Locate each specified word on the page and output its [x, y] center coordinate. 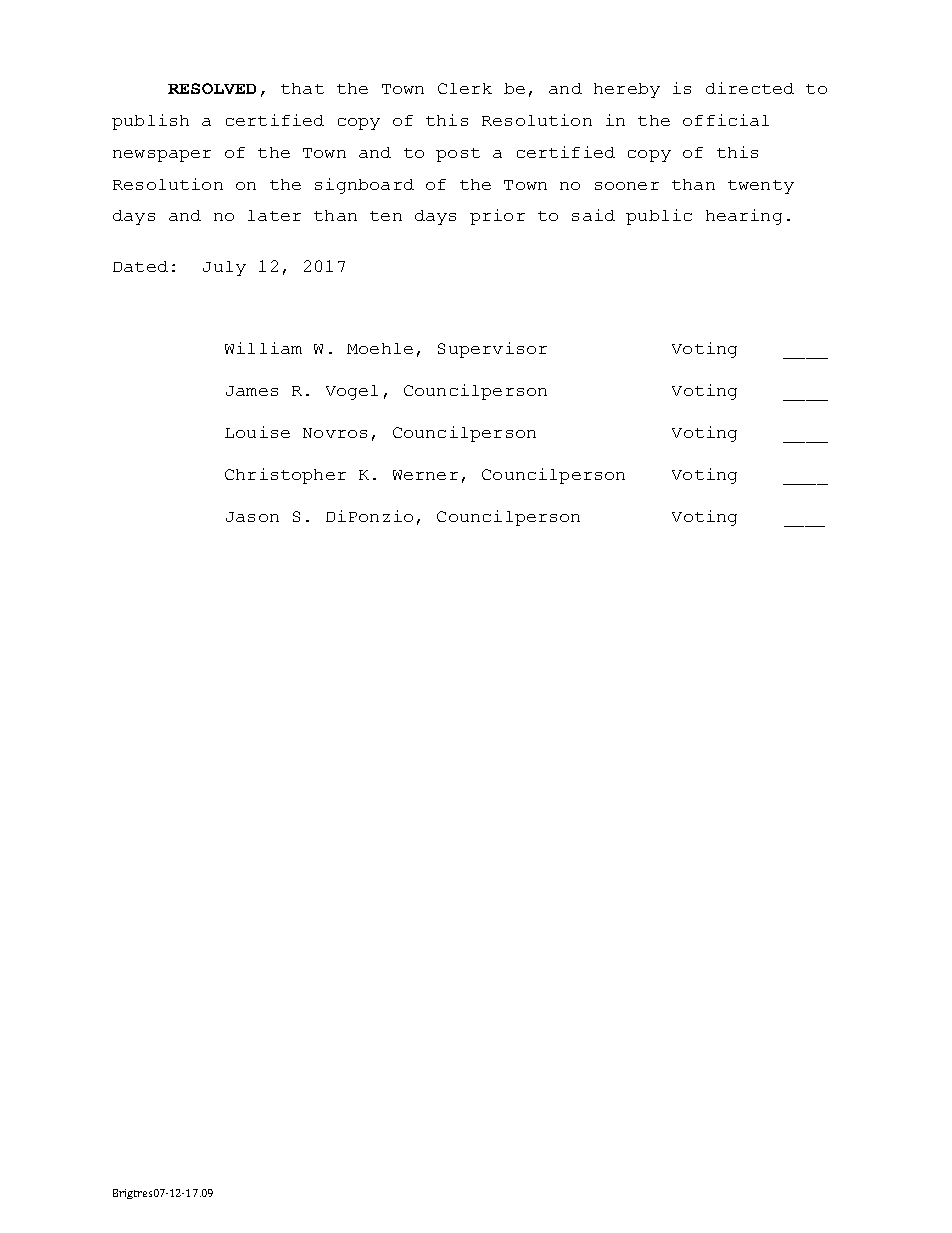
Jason [252, 517]
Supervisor [492, 350]
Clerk [465, 88]
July [224, 268]
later [274, 215]
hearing [744, 217]
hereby [627, 90]
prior [497, 217]
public [659, 217]
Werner [425, 475]
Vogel [352, 392]
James [252, 391]
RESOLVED [212, 88]
